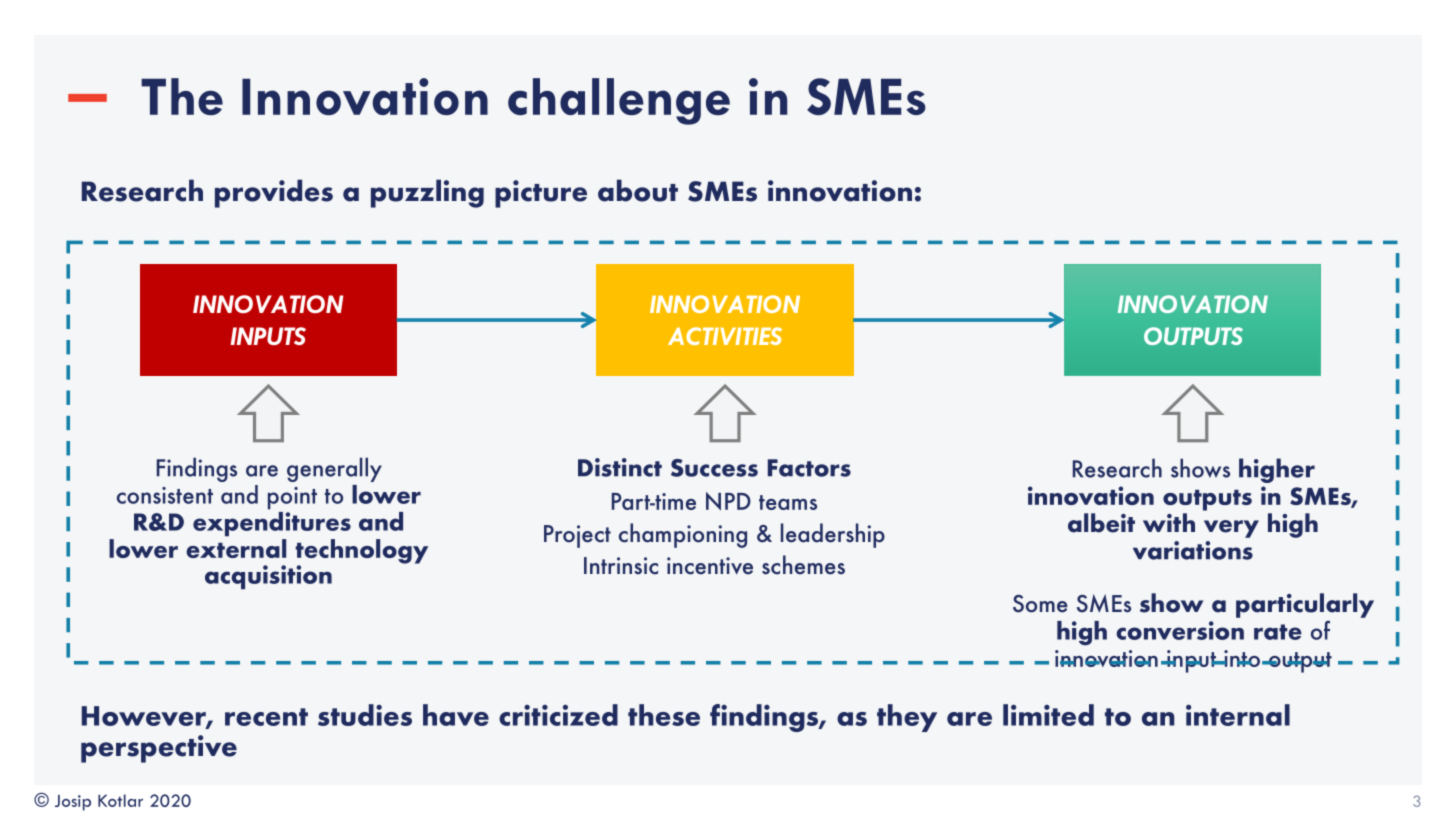 The image size is (1456, 818). Describe the element at coordinates (427, 193) in the screenshot. I see `puzzling` at that location.
